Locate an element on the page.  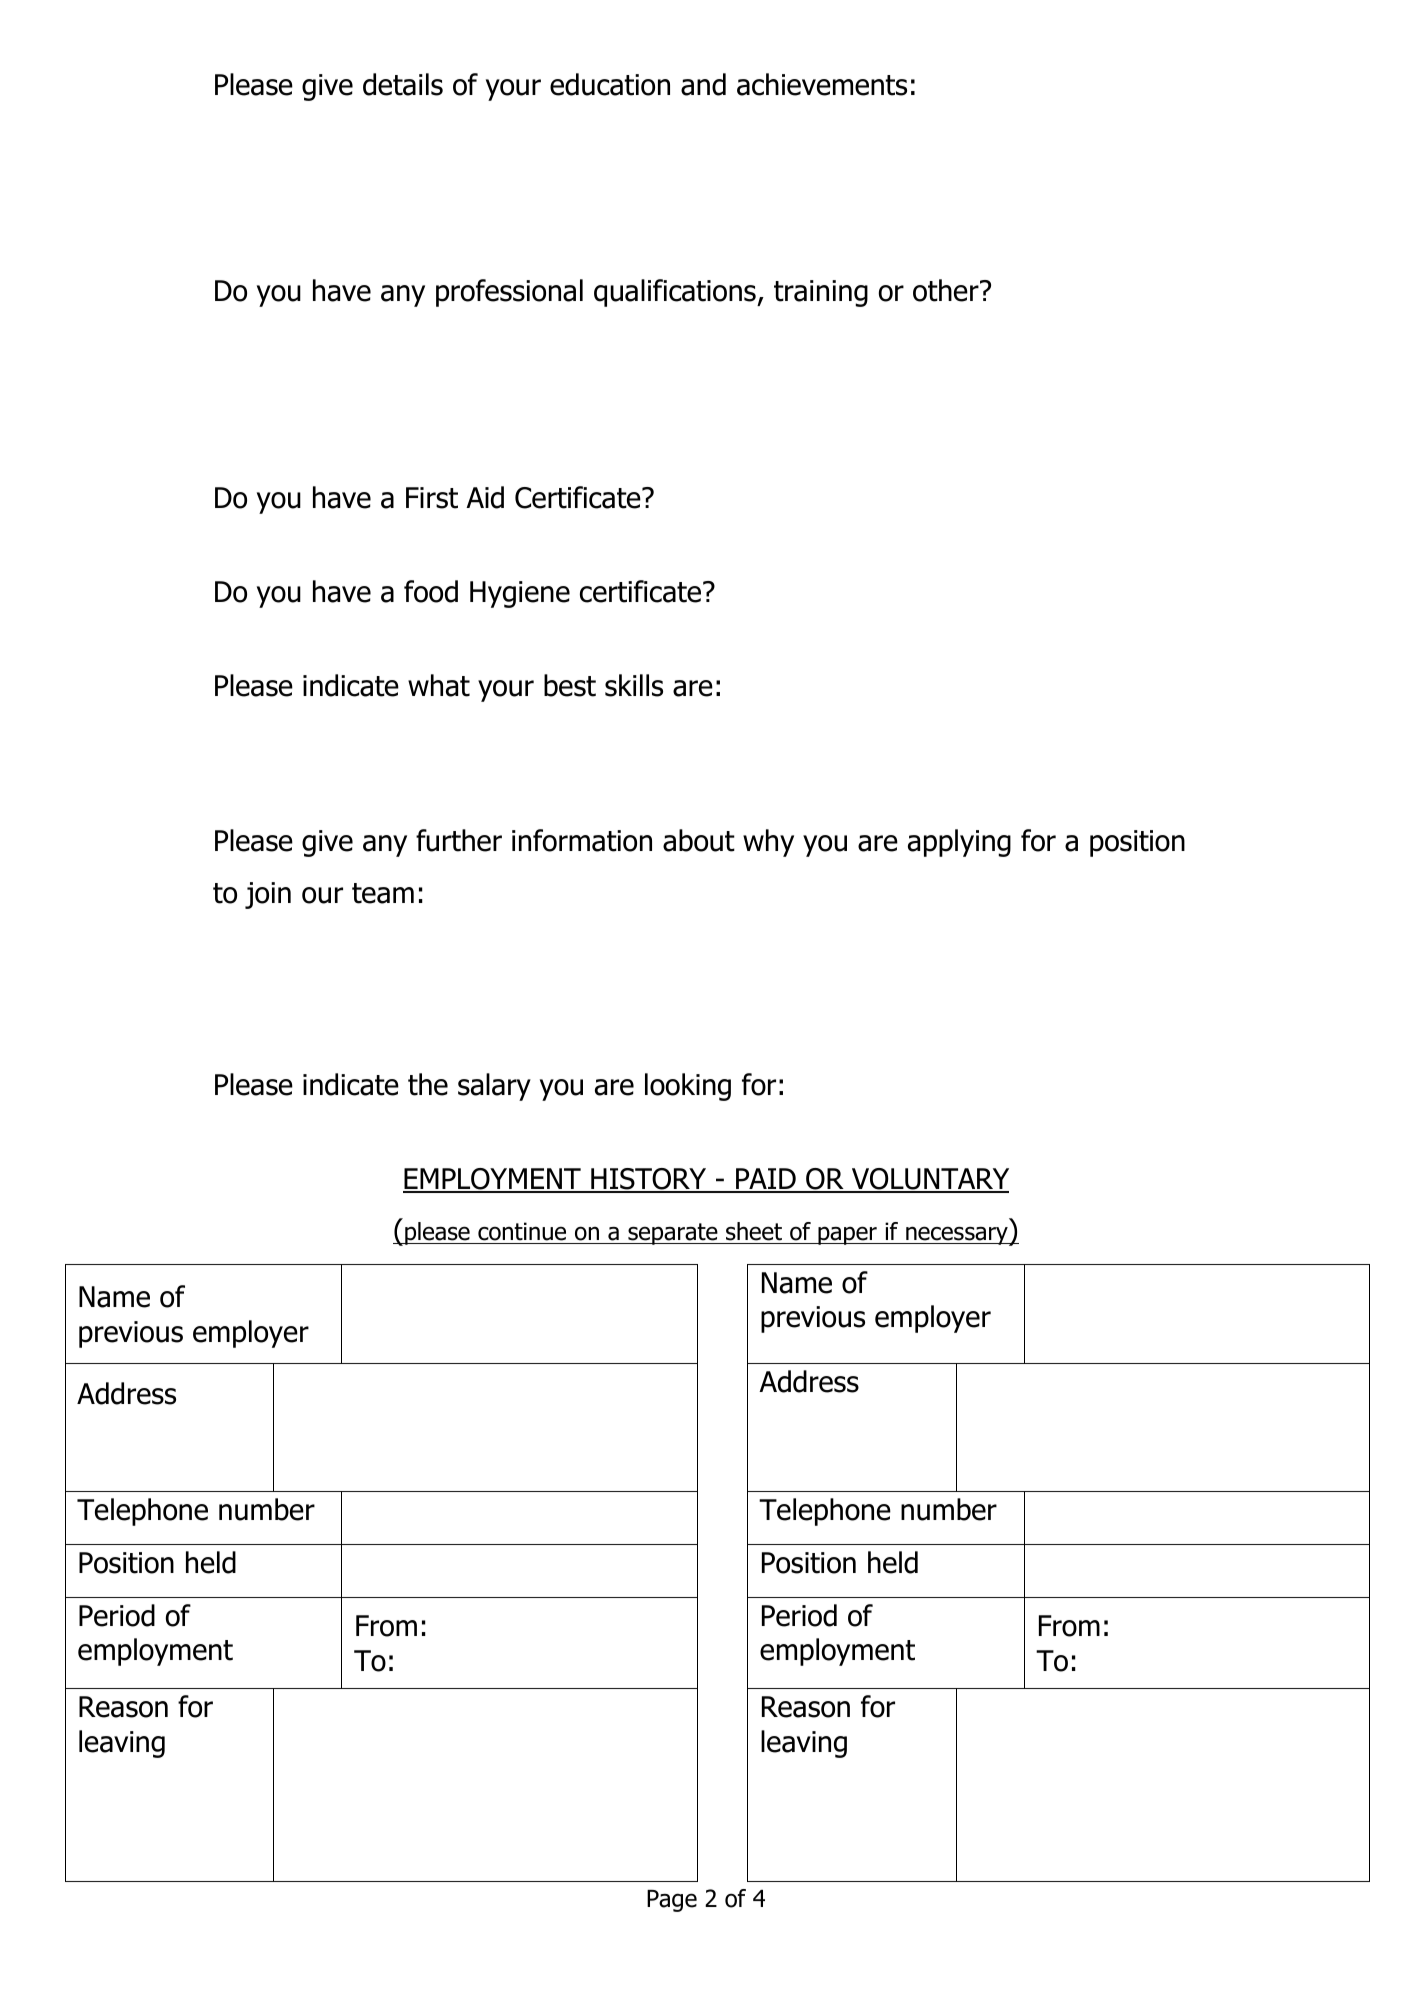
team is located at coordinates (383, 893).
